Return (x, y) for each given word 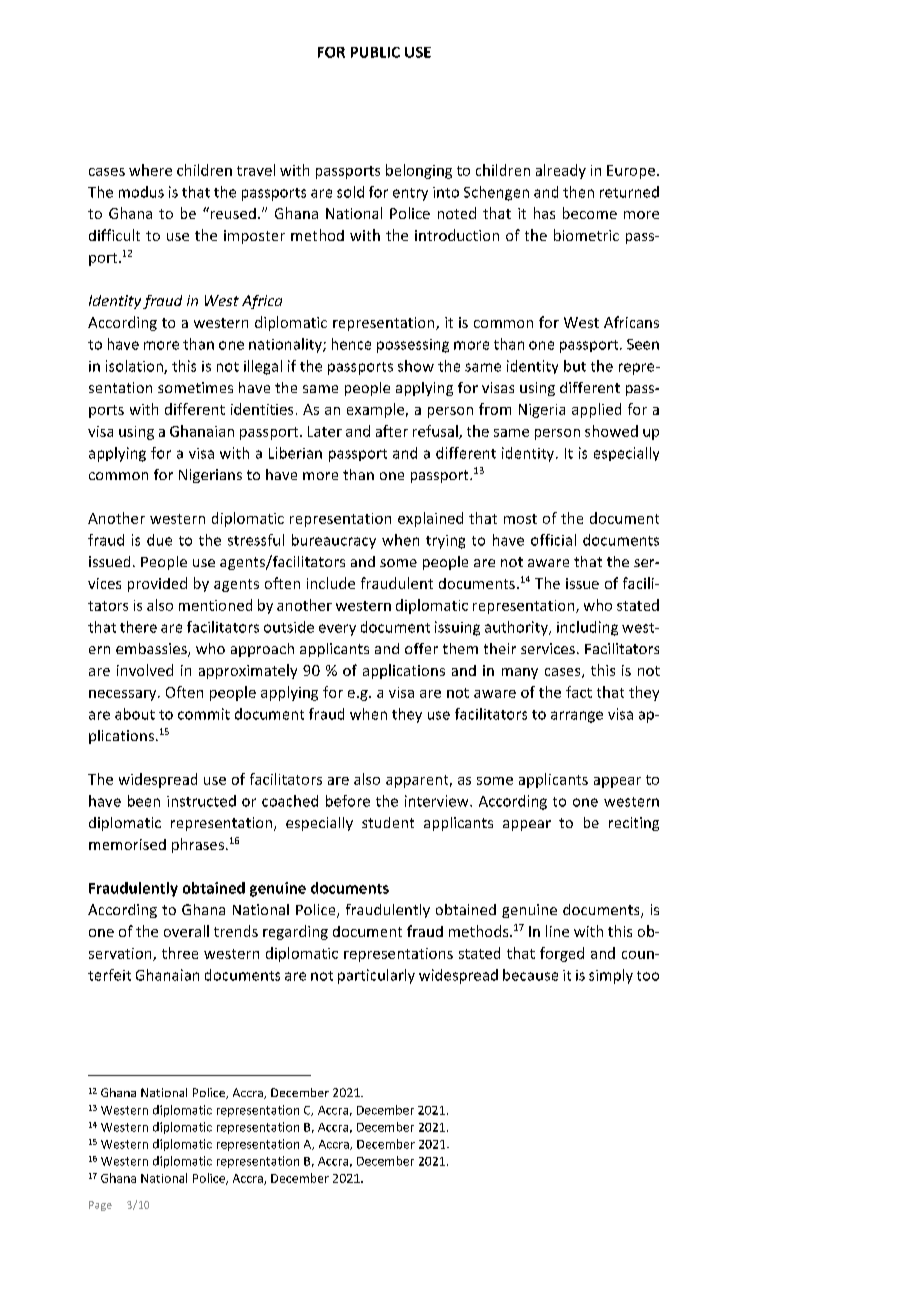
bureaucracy (334, 541)
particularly (376, 976)
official (553, 540)
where (150, 170)
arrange (577, 717)
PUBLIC (375, 52)
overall (186, 931)
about (135, 714)
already (561, 171)
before (348, 801)
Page (100, 1206)
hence (351, 344)
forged (562, 954)
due (159, 540)
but (575, 366)
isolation (135, 367)
